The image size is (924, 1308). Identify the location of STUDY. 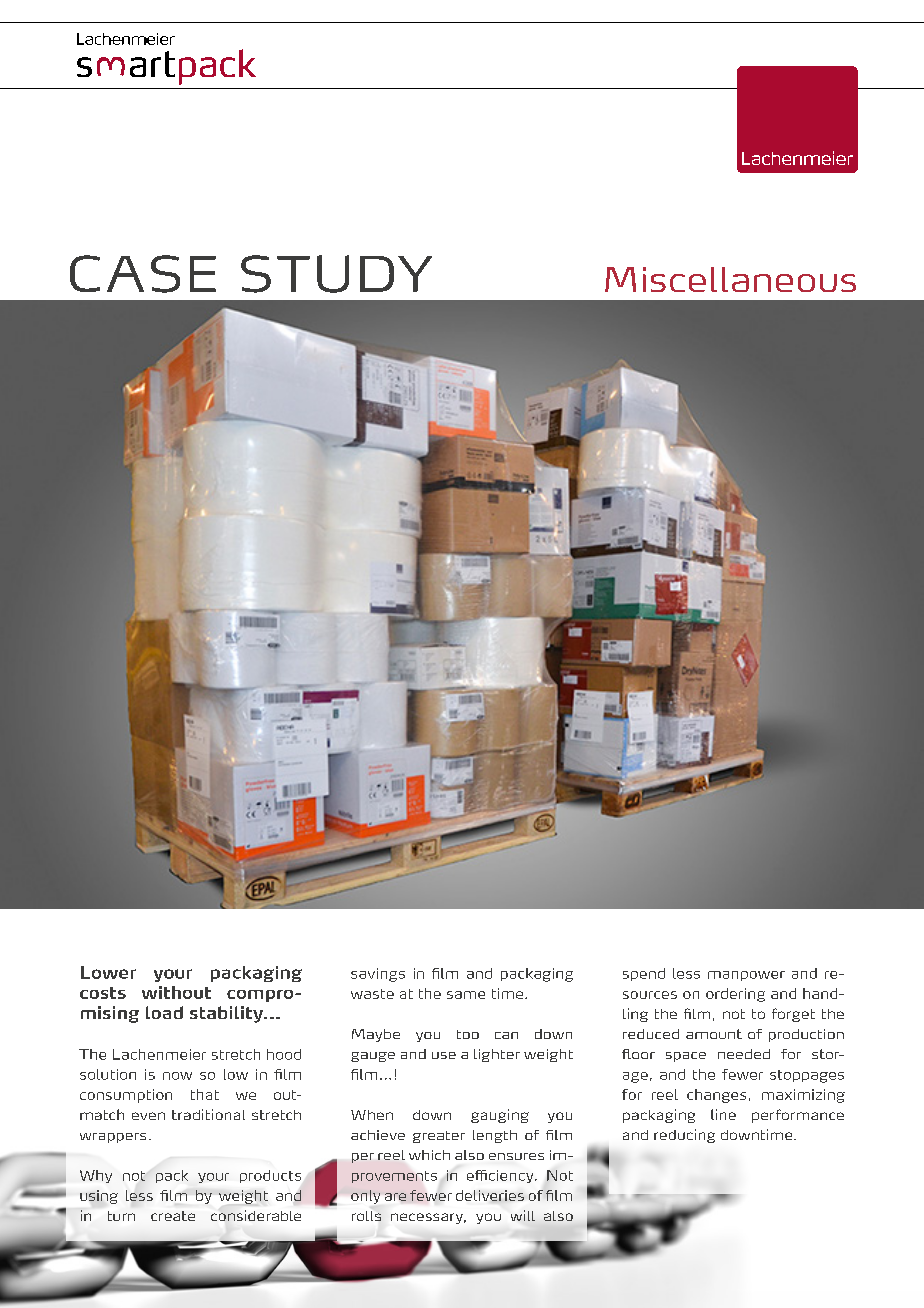
(336, 274).
